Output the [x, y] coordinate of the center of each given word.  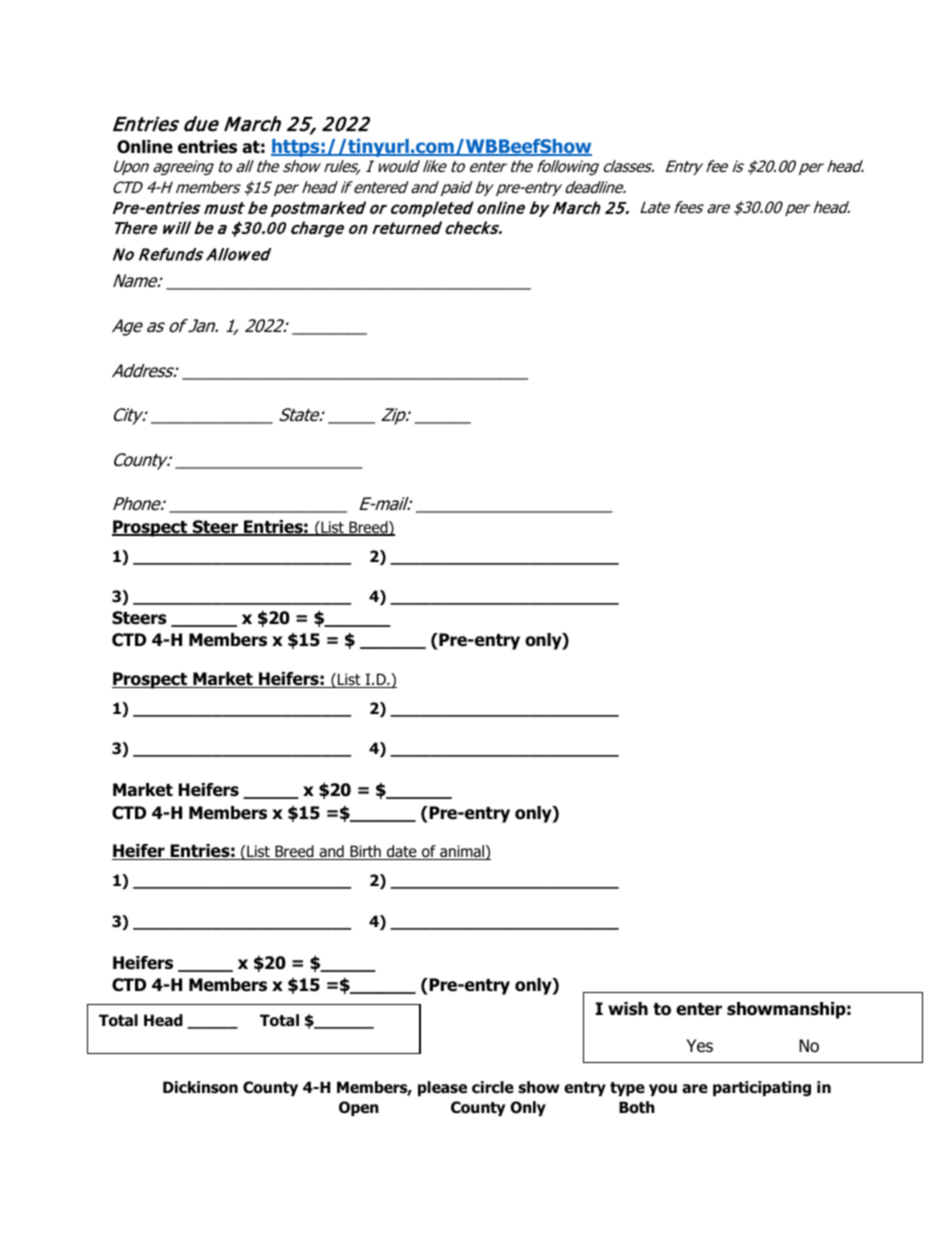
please [442, 1088]
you [663, 1090]
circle [493, 1087]
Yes [699, 1046]
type [627, 1089]
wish [628, 1009]
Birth [365, 852]
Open [359, 1108]
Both [637, 1107]
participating [762, 1088]
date [402, 852]
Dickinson [200, 1087]
